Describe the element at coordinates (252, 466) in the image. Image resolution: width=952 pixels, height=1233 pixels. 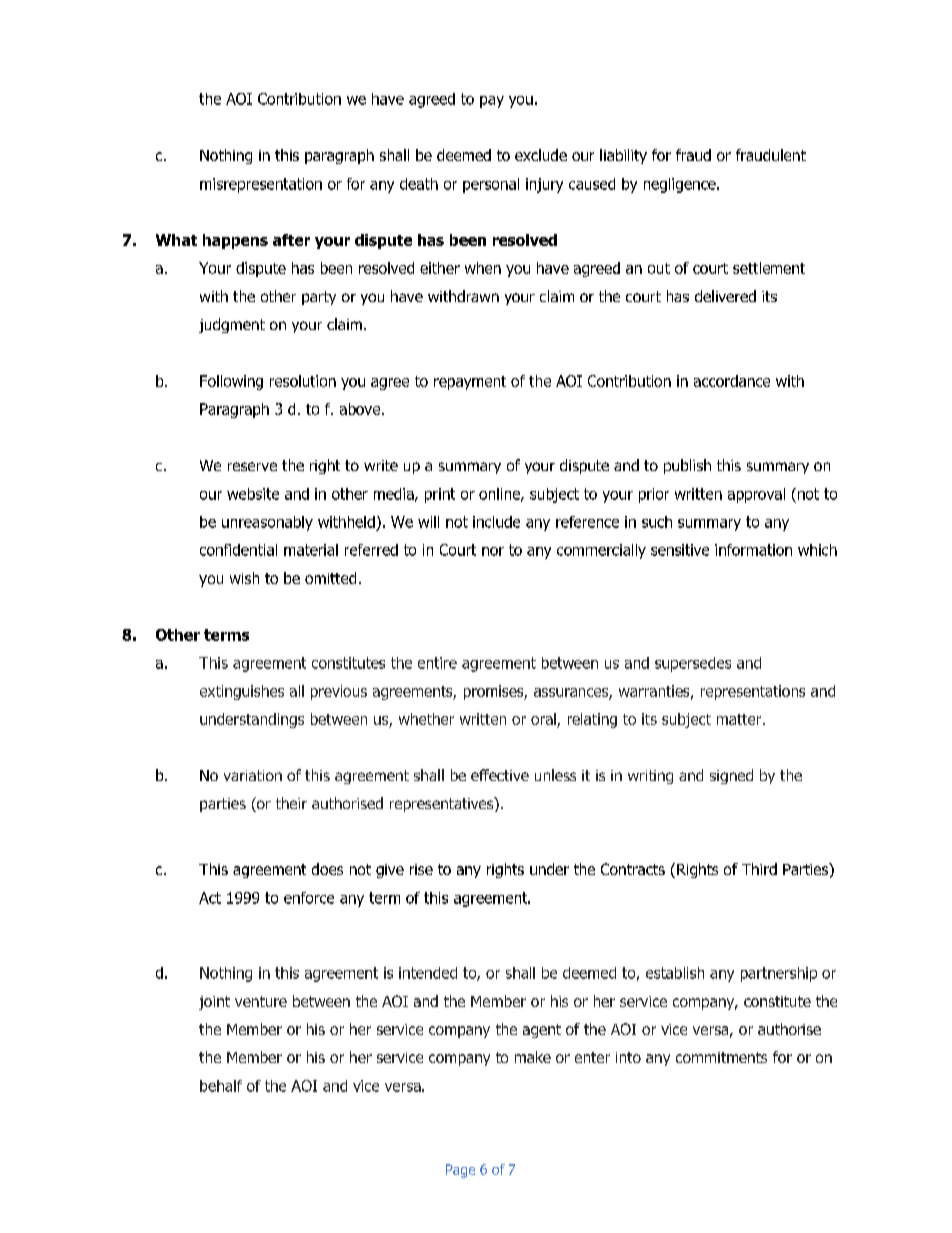
I see `reserve` at that location.
